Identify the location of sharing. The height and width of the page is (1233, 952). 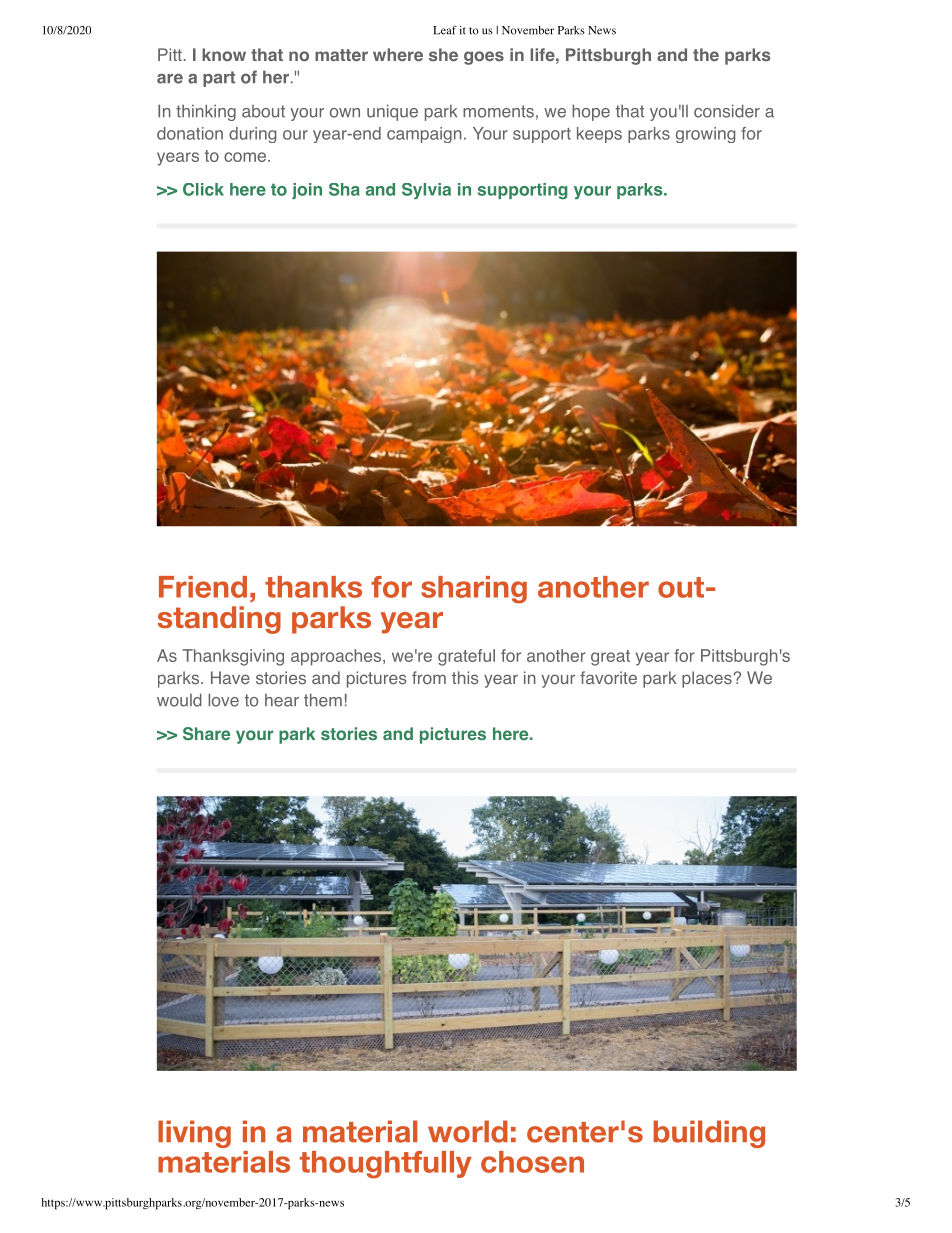
(474, 590).
